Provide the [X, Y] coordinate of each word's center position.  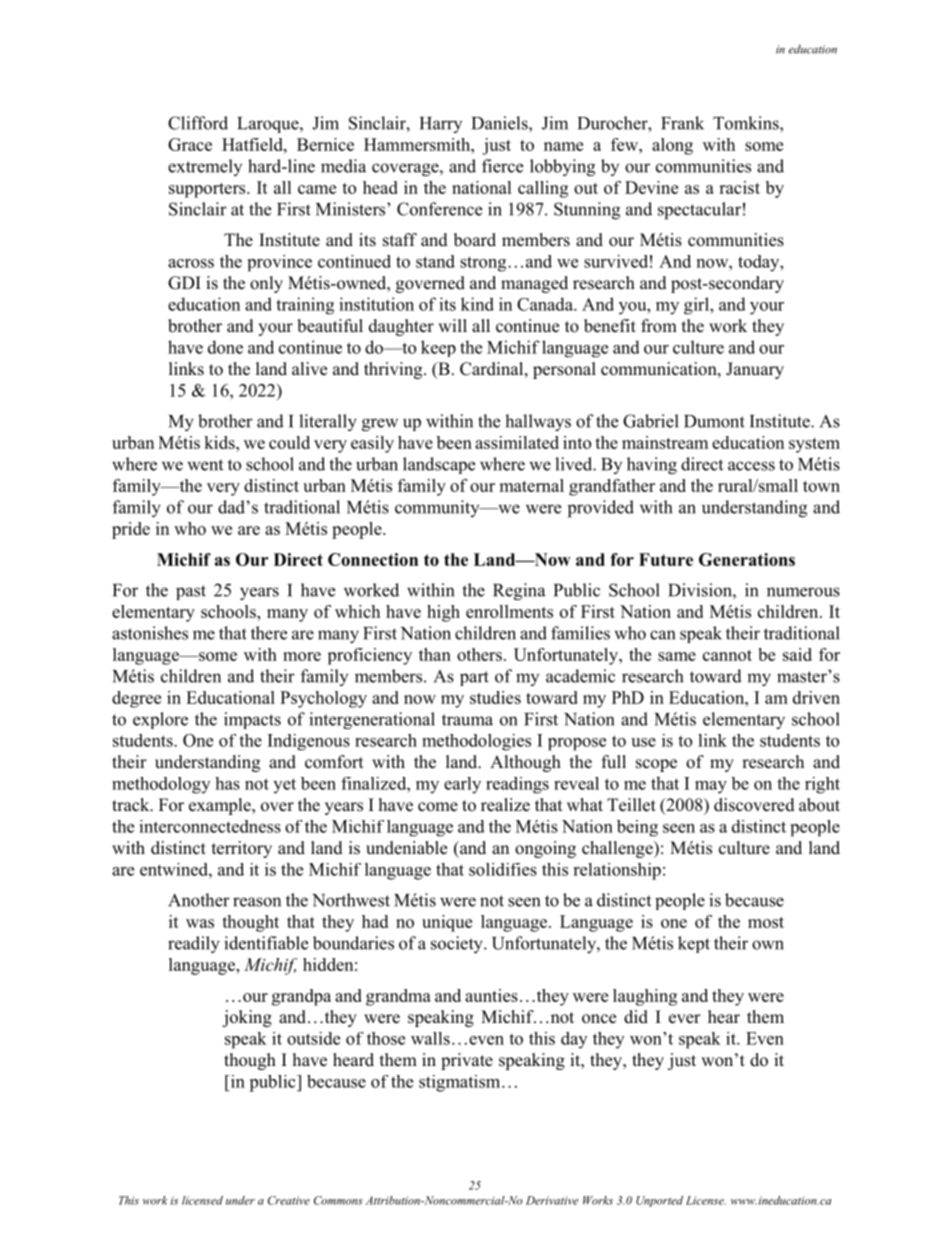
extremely [205, 167]
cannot [727, 655]
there [269, 633]
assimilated [517, 442]
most [766, 922]
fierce [502, 166]
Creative [289, 1200]
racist [739, 187]
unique [447, 923]
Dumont [714, 421]
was [200, 923]
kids [220, 442]
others [479, 654]
